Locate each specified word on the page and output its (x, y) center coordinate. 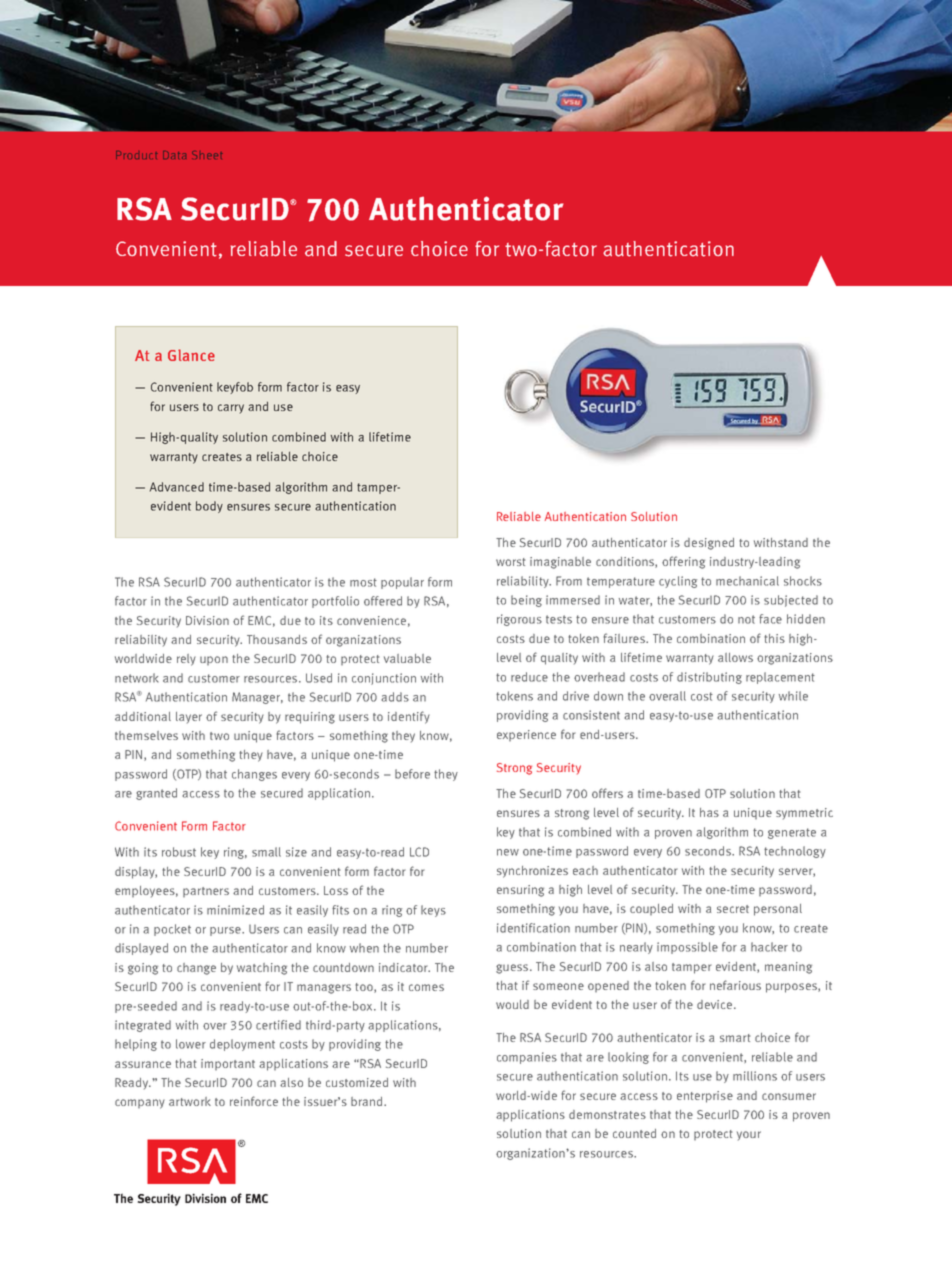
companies (527, 1058)
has (709, 812)
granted (156, 794)
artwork (190, 1101)
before (412, 774)
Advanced (176, 487)
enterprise (705, 1097)
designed (709, 544)
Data (174, 155)
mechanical (747, 581)
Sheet (207, 155)
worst (510, 562)
